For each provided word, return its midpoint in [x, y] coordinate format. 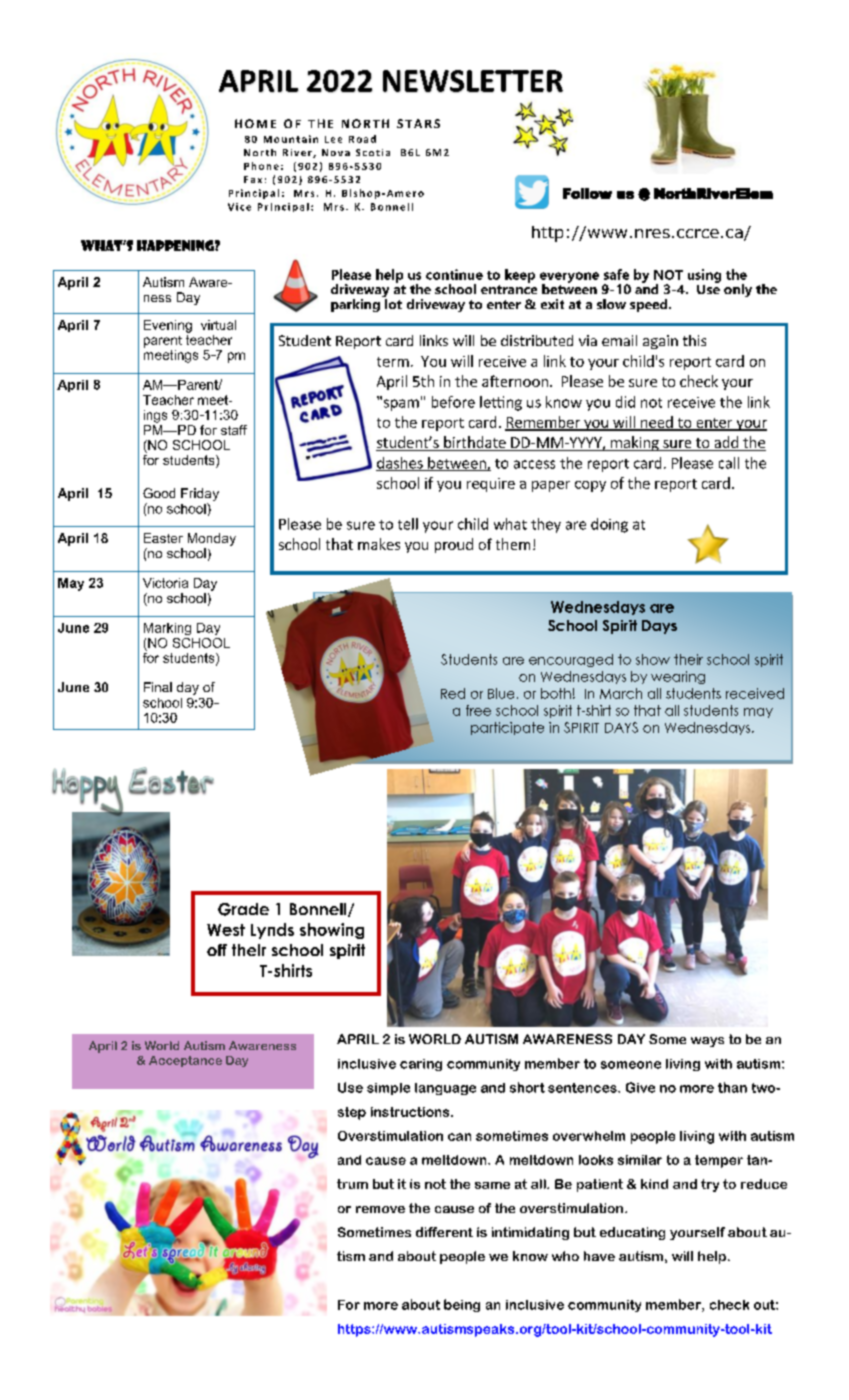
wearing [678, 677]
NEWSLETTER [473, 81]
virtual [218, 325]
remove [380, 1209]
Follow [587, 193]
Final [158, 687]
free [478, 710]
